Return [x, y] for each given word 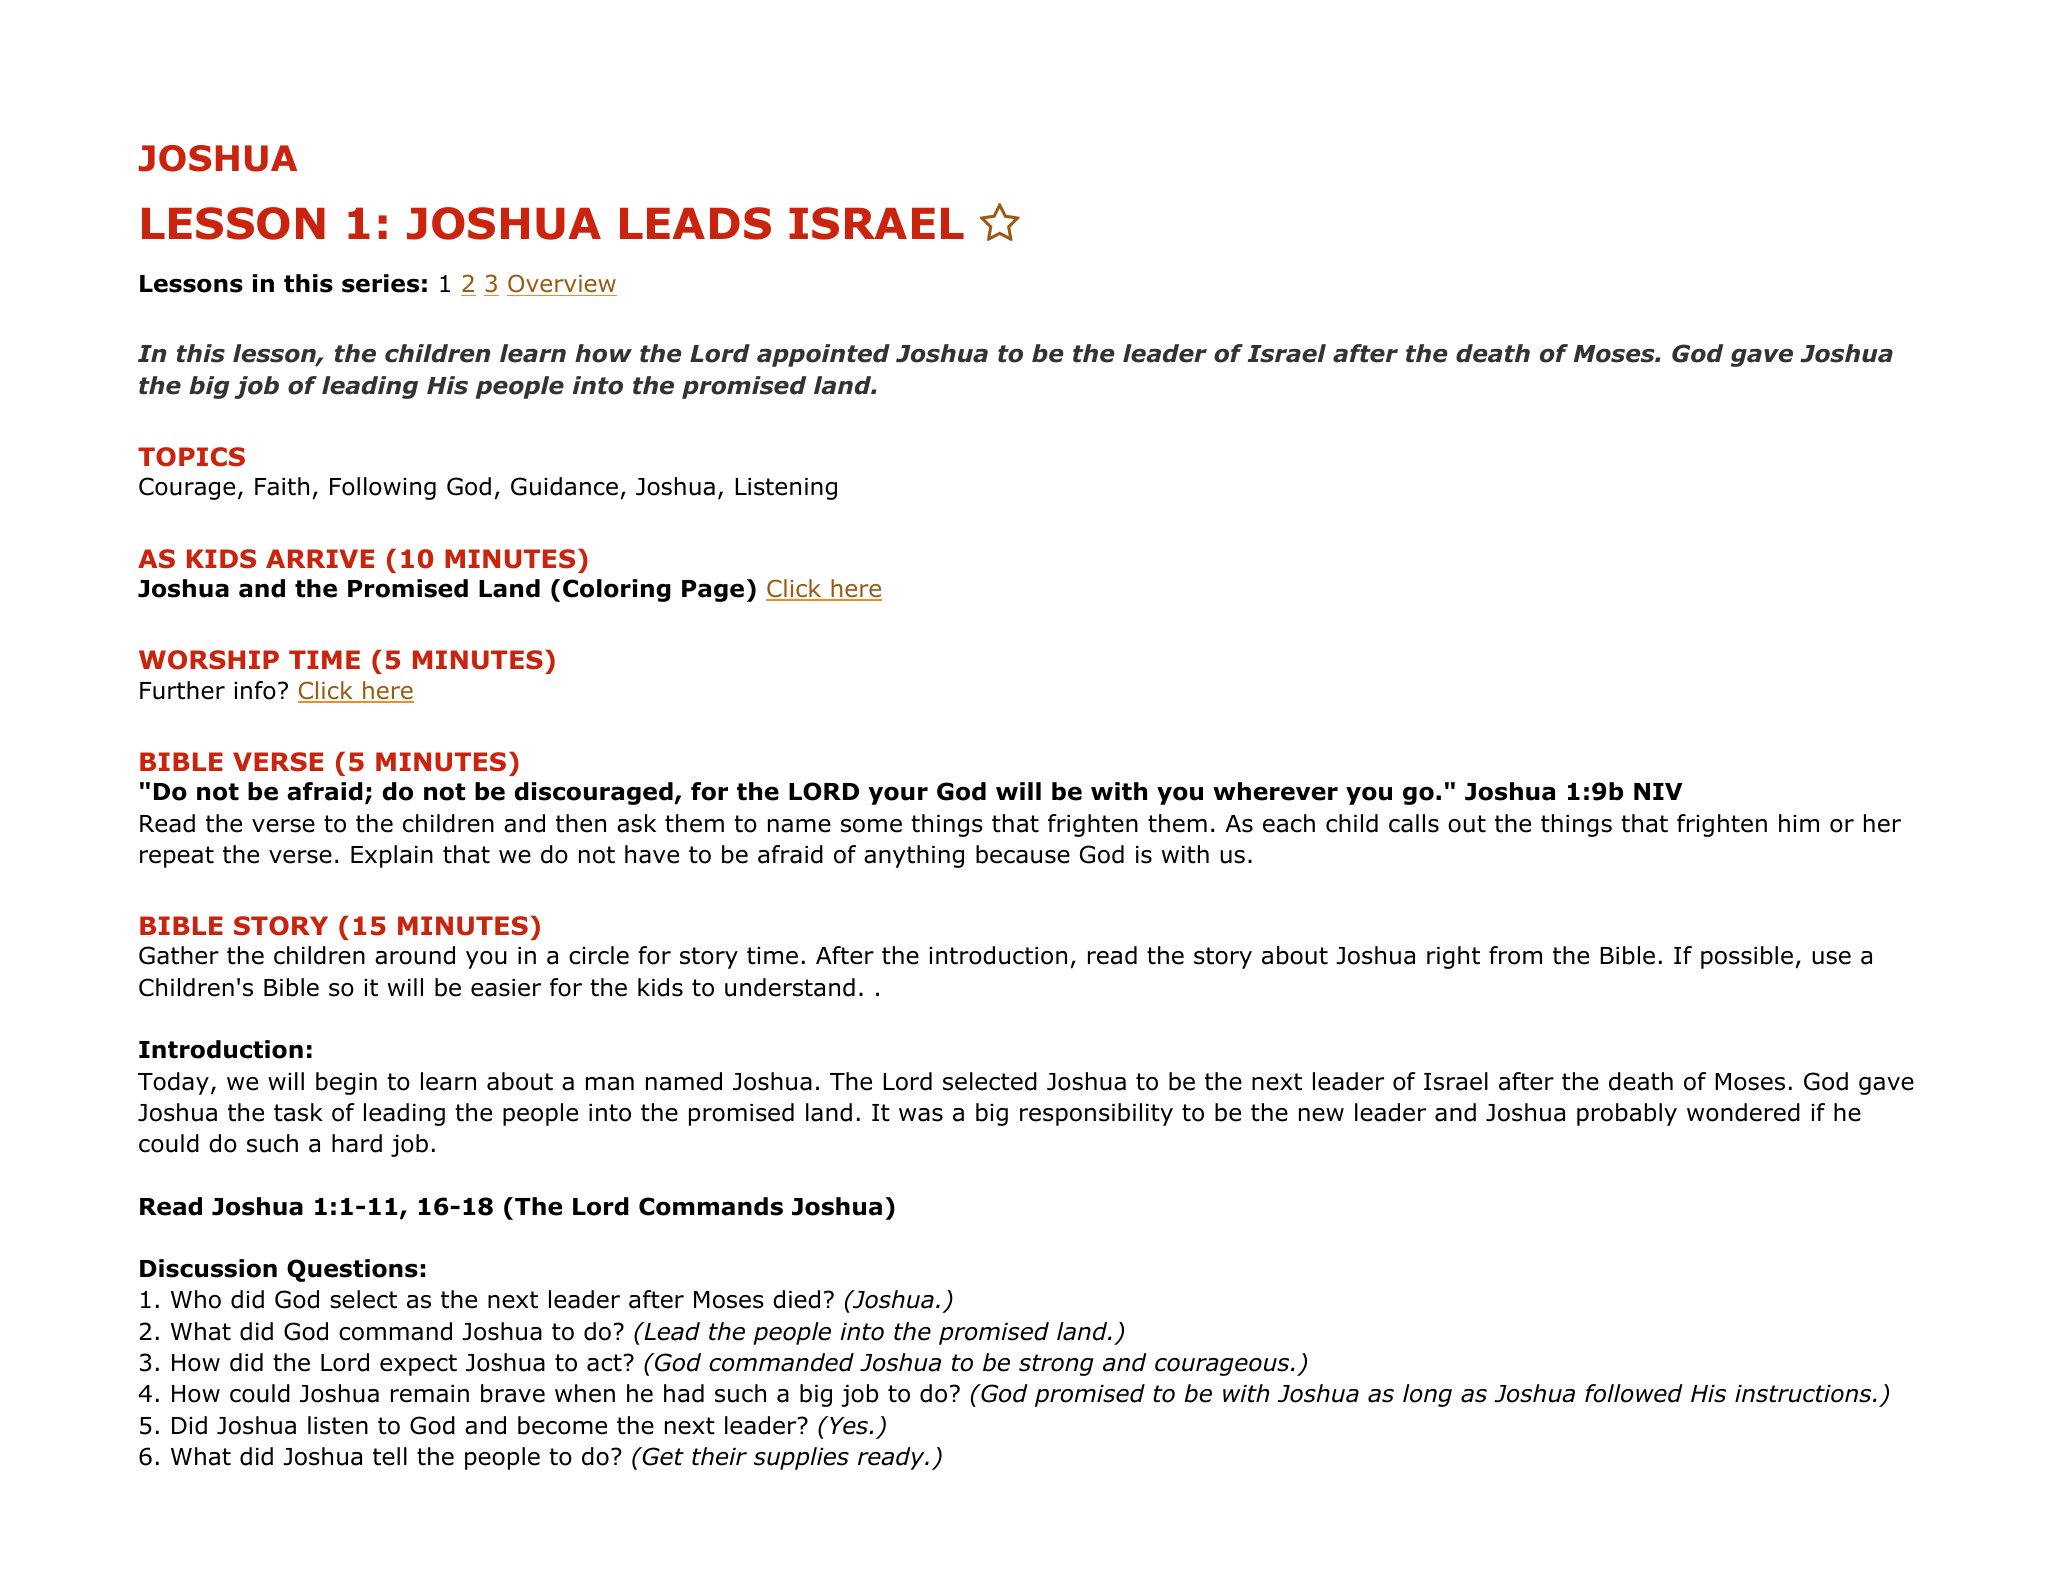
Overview [562, 283]
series [380, 283]
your [898, 795]
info [255, 690]
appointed [823, 355]
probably [1627, 1114]
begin [346, 1083]
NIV [1658, 791]
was [921, 1115]
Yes [849, 1425]
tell [390, 1456]
